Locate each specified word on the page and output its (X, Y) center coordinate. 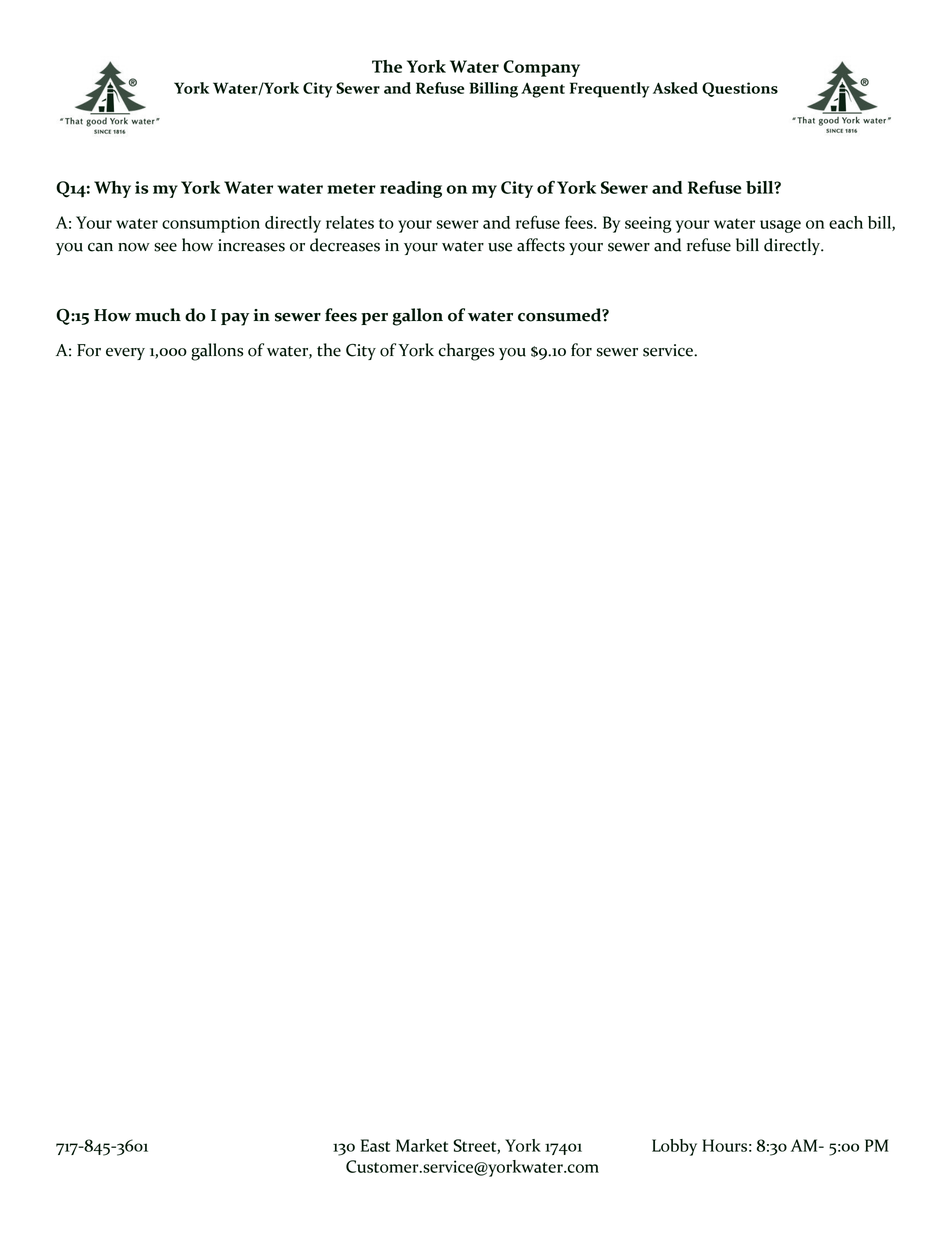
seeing (648, 224)
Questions (740, 89)
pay (235, 319)
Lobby (674, 1147)
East (375, 1145)
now (134, 247)
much (158, 315)
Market (422, 1145)
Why (112, 189)
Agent (543, 90)
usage (780, 226)
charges (466, 352)
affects (541, 245)
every (125, 354)
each (846, 222)
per (374, 319)
